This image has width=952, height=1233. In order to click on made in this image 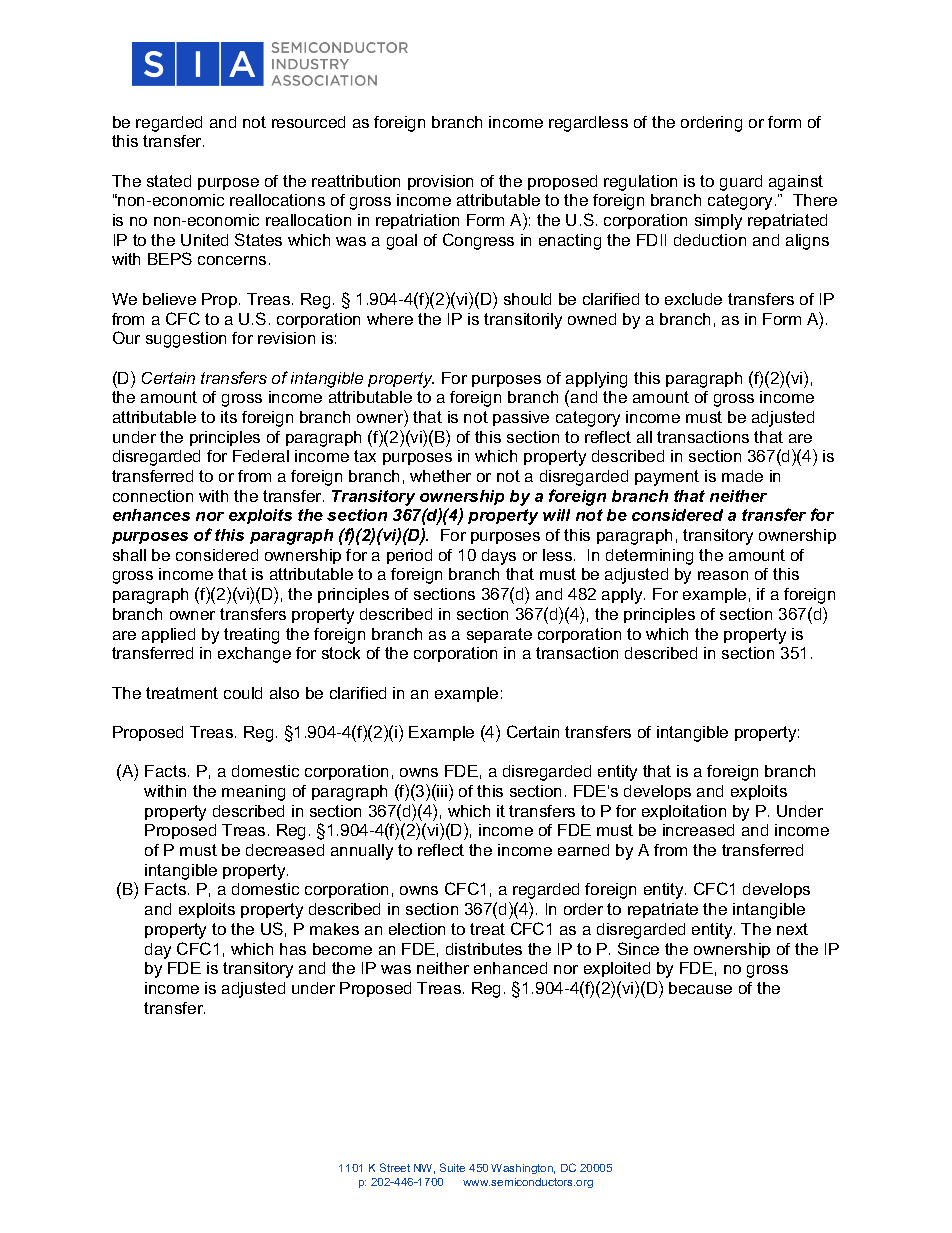, I will do `click(742, 476)`.
